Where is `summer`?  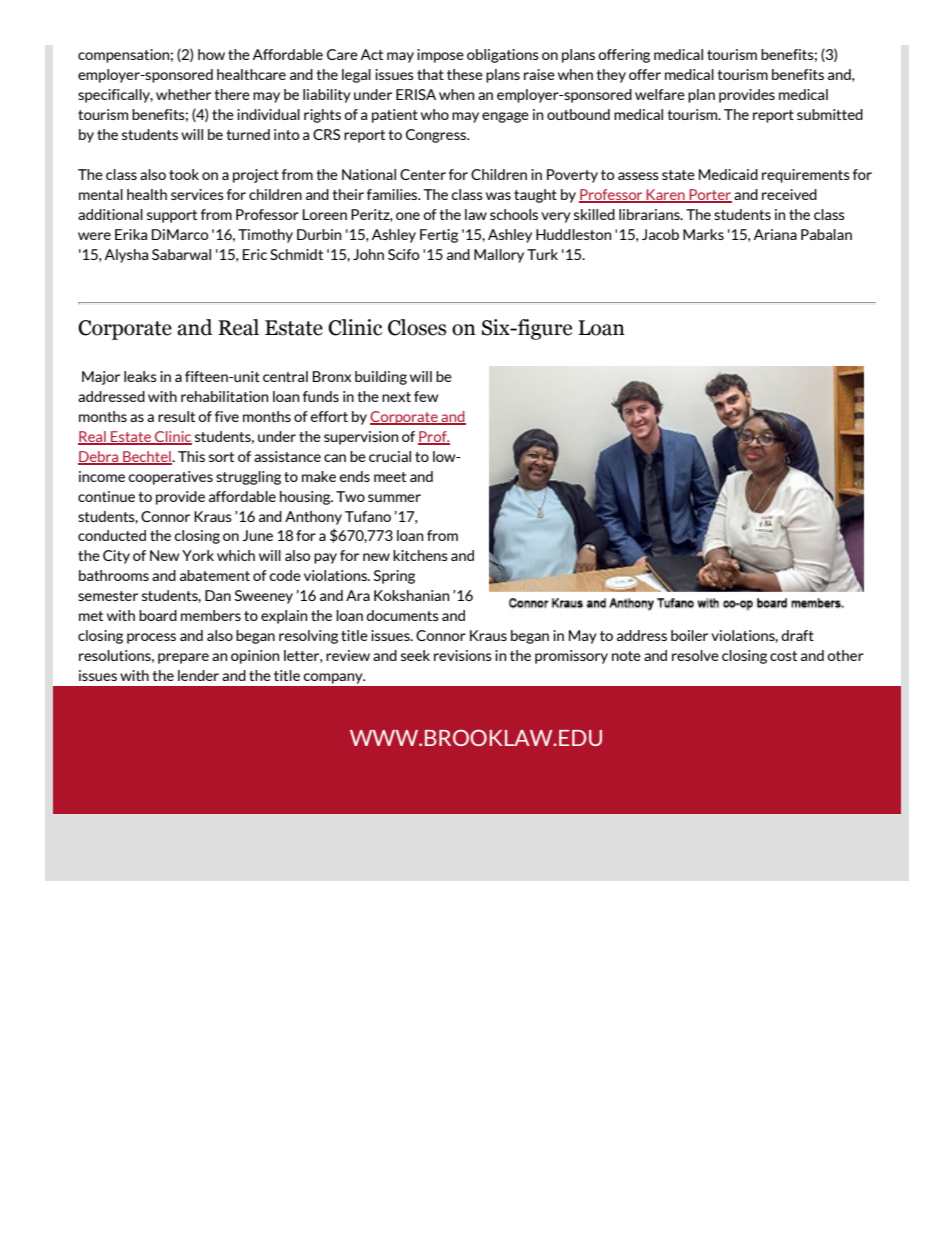 summer is located at coordinates (394, 498).
